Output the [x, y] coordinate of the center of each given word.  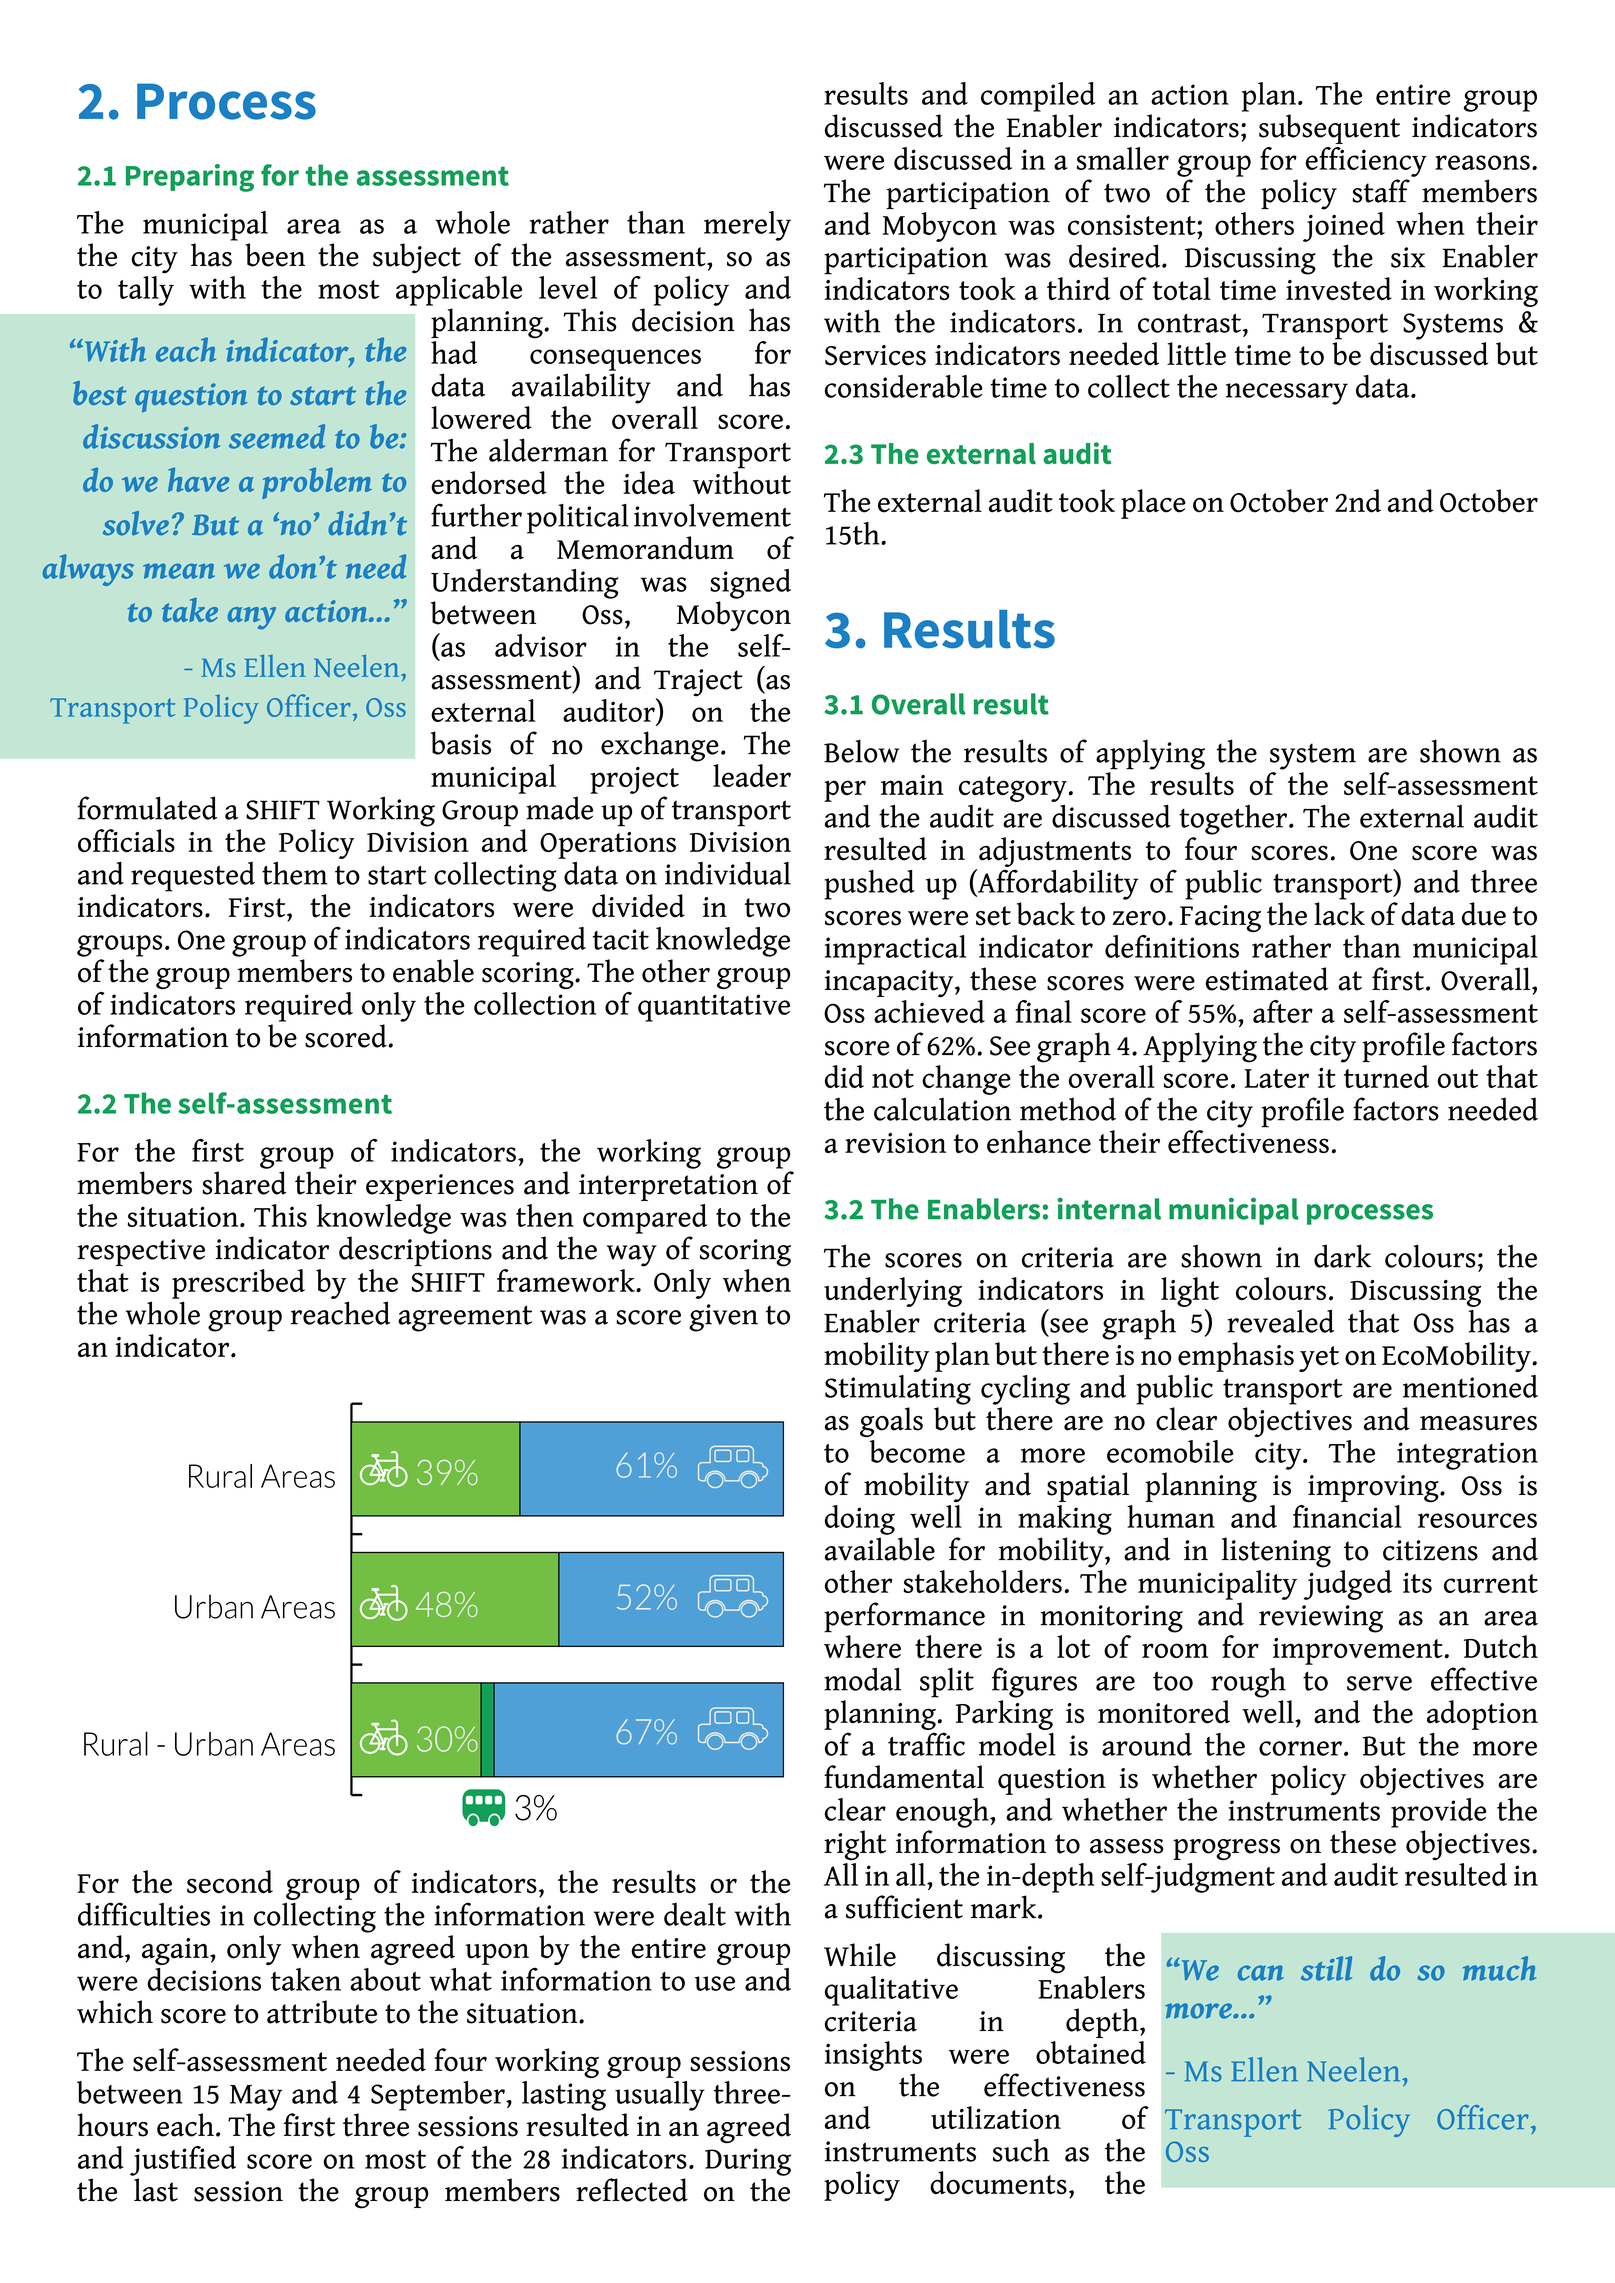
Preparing [190, 178]
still [1326, 1968]
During [748, 2162]
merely [747, 226]
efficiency [1366, 162]
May [256, 2098]
